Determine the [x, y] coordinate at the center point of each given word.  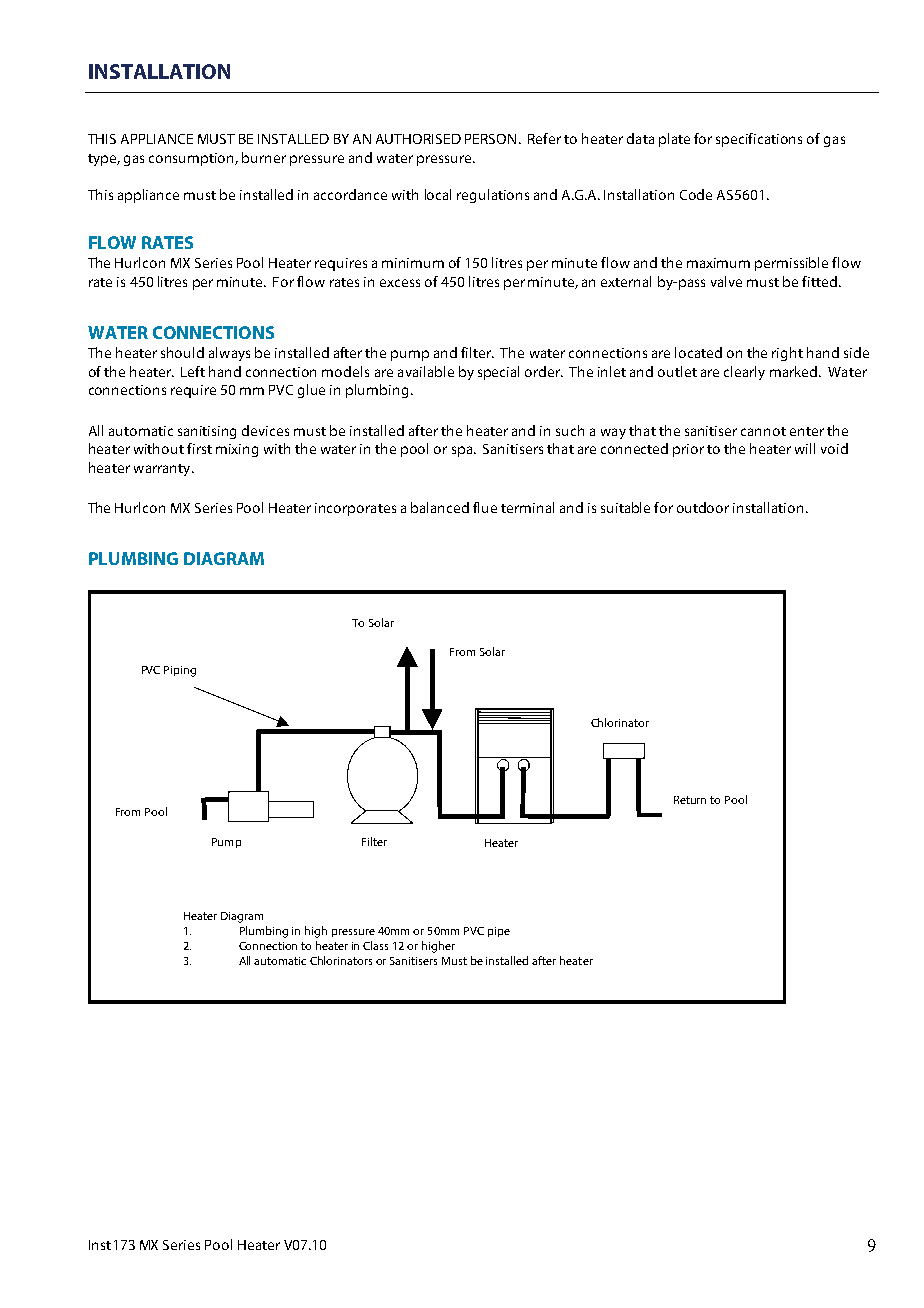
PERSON [490, 139]
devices [265, 430]
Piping [180, 671]
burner [264, 157]
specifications [759, 140]
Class [375, 945]
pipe [499, 932]
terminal [527, 507]
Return [690, 800]
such [570, 430]
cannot [763, 431]
